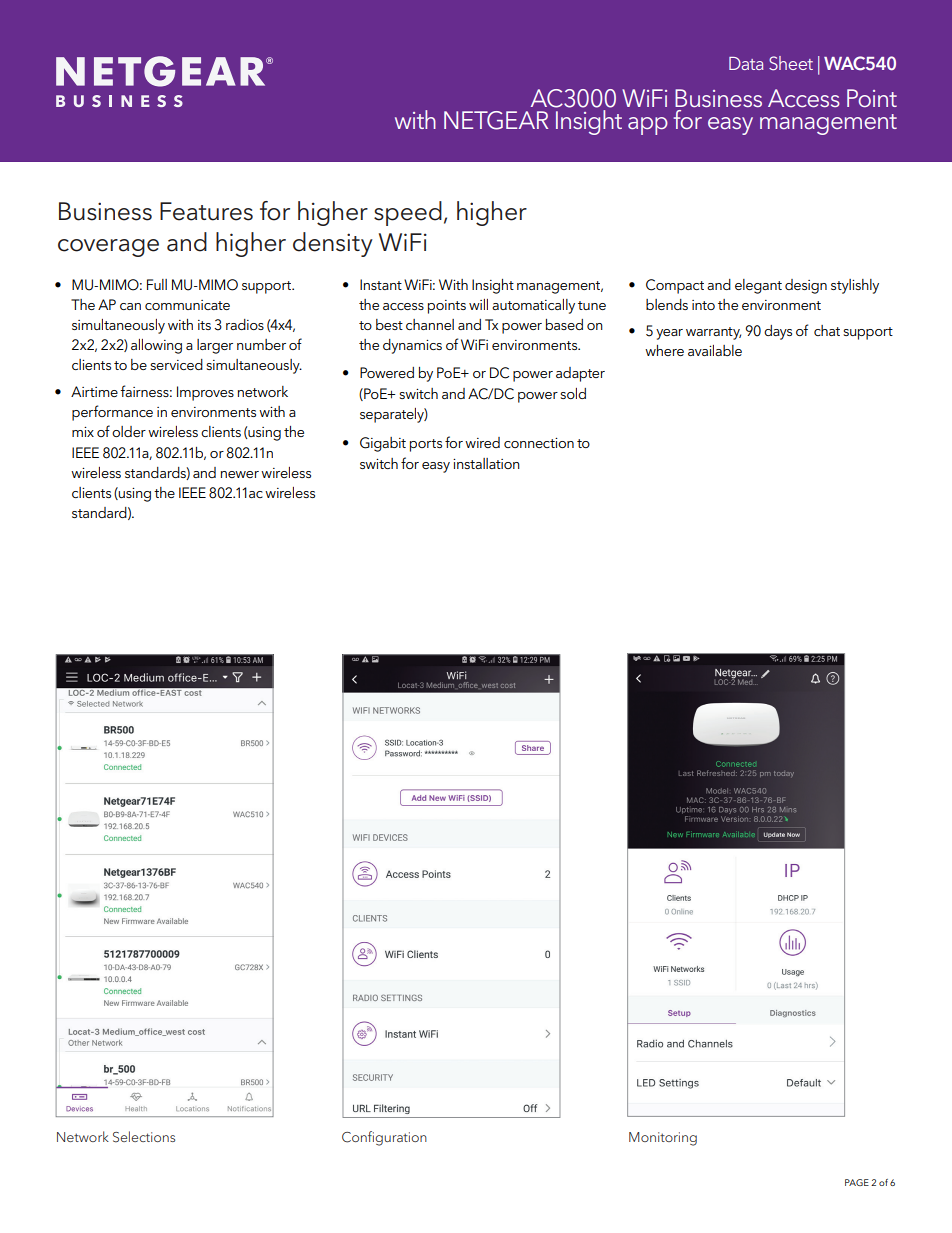 The image size is (952, 1233). Describe the element at coordinates (715, 350) in the image. I see `available` at that location.
